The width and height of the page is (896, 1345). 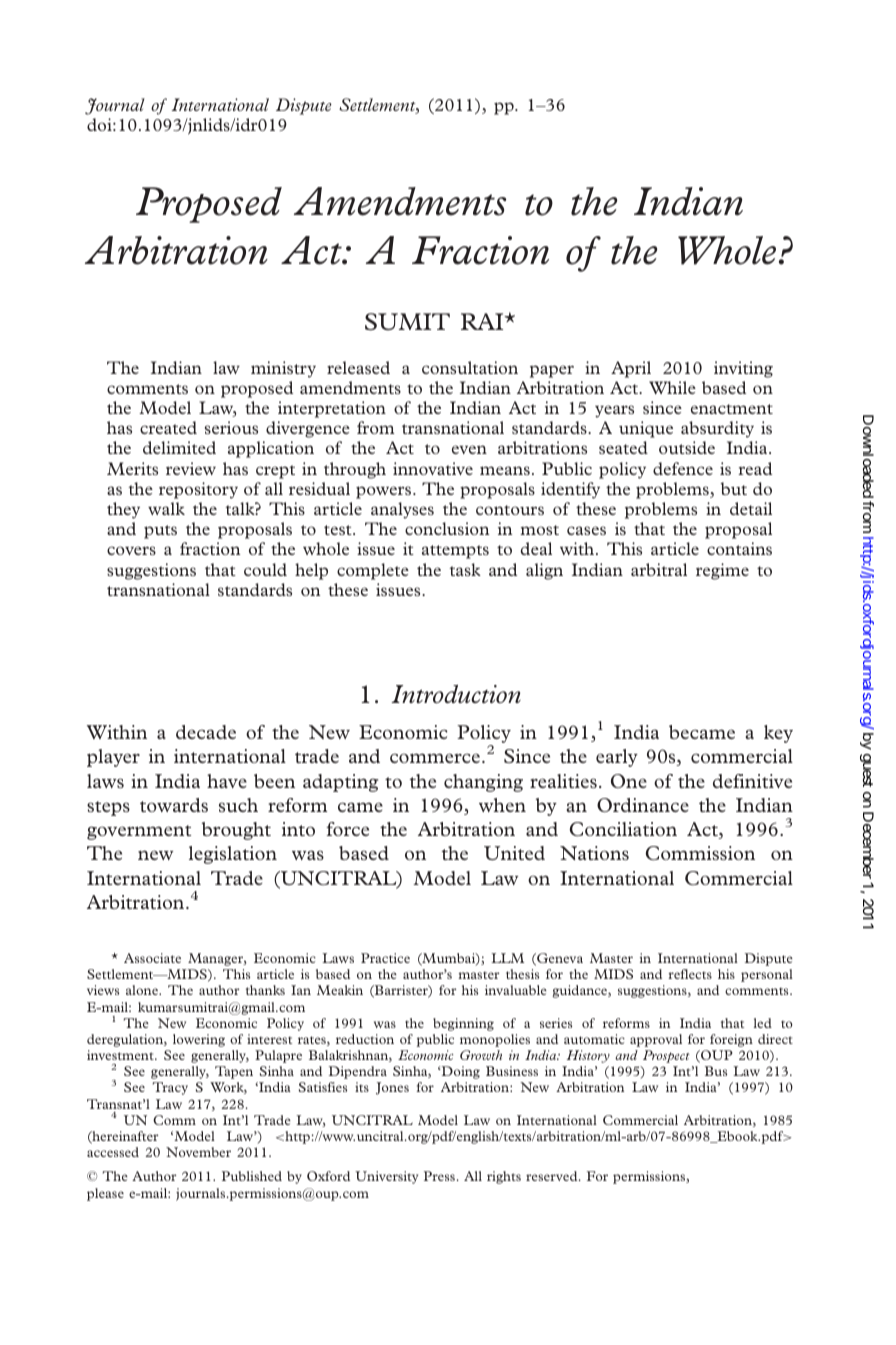 What do you see at coordinates (439, 1176) in the page?
I see `Press` at bounding box center [439, 1176].
